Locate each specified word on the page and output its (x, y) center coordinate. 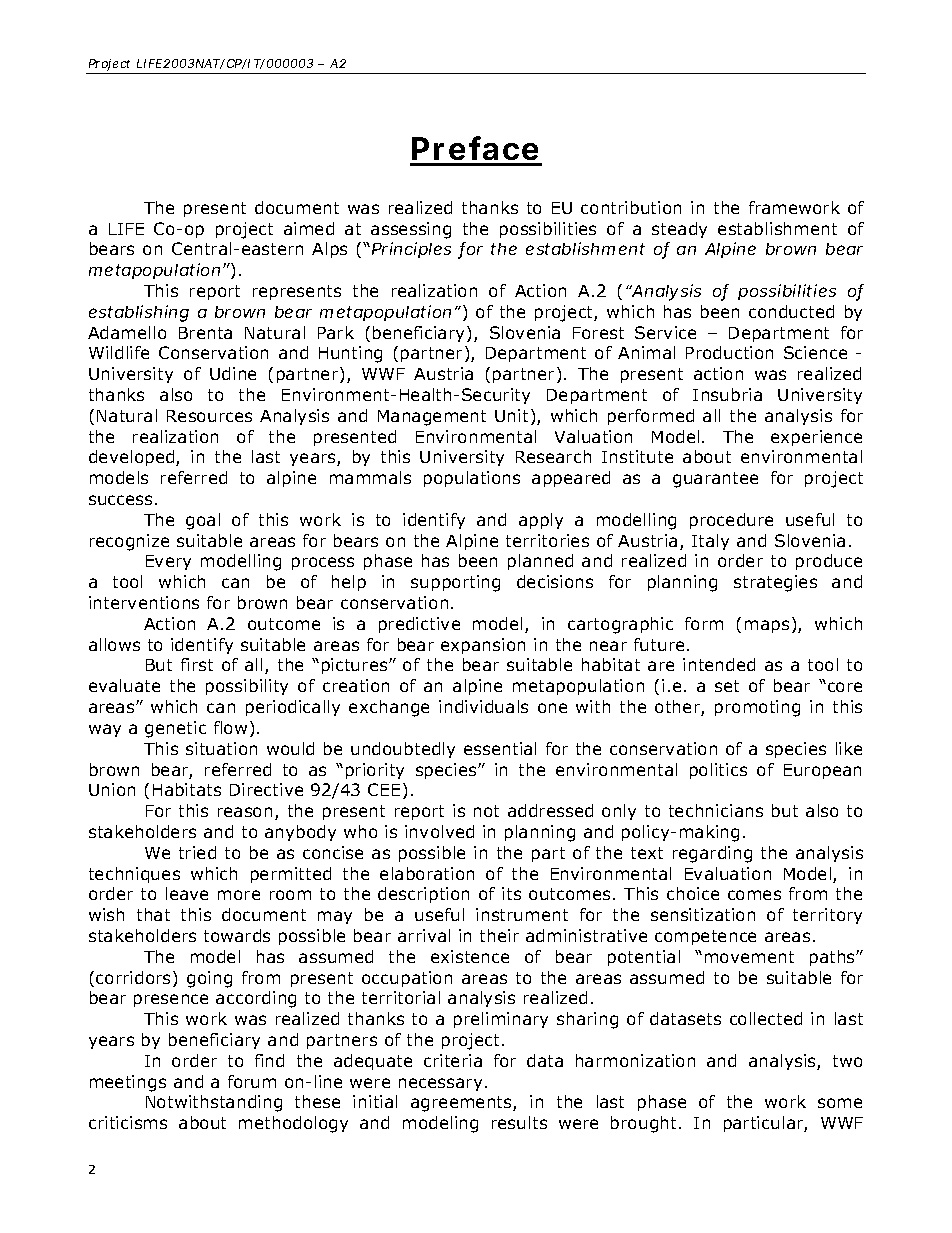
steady (679, 230)
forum (252, 1081)
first (197, 664)
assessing (411, 230)
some (840, 1103)
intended (719, 664)
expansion (483, 646)
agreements (462, 1104)
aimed (309, 228)
